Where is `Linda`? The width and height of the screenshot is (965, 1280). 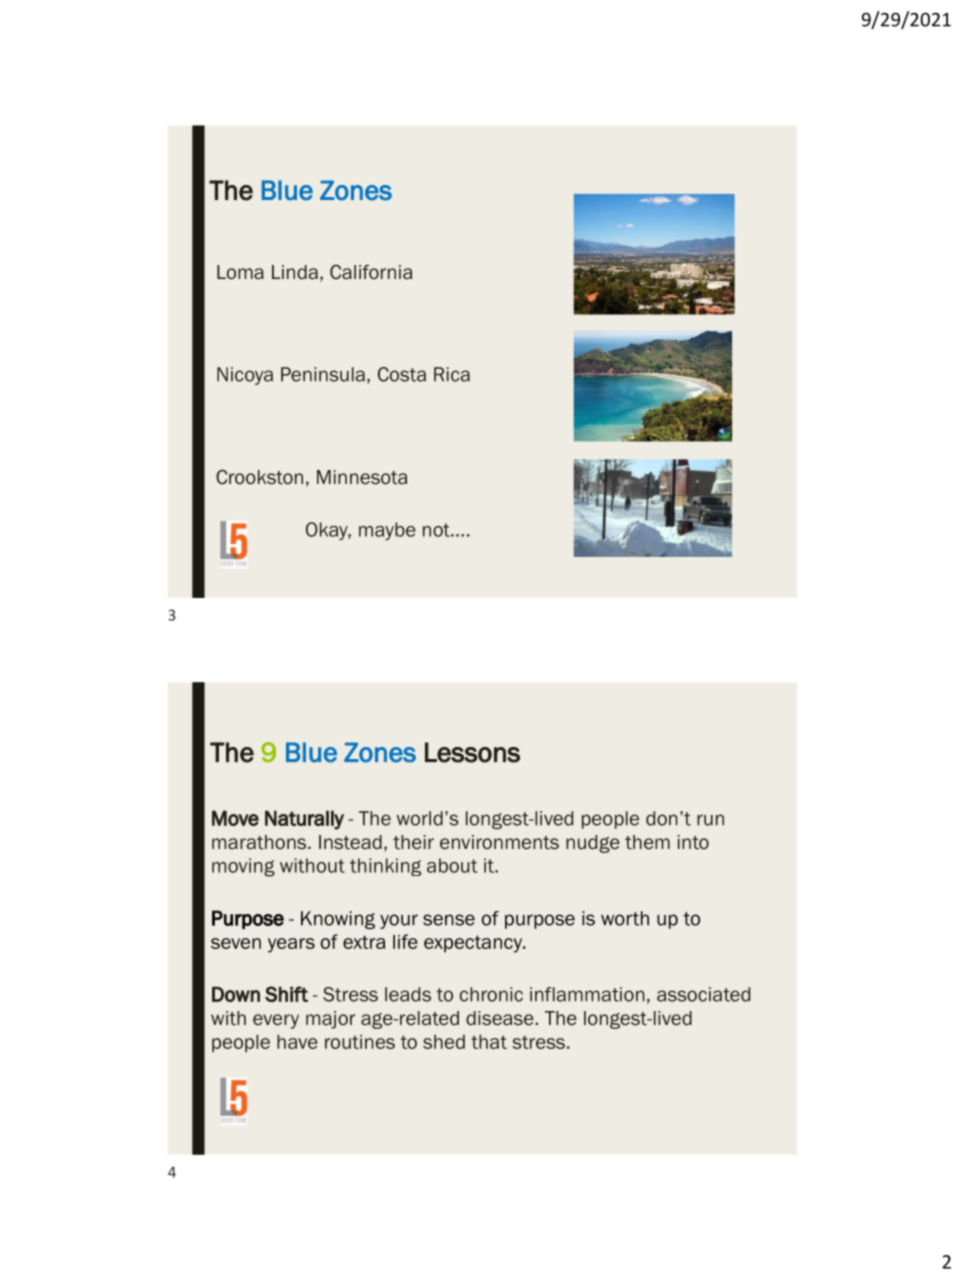
Linda is located at coordinates (295, 272).
